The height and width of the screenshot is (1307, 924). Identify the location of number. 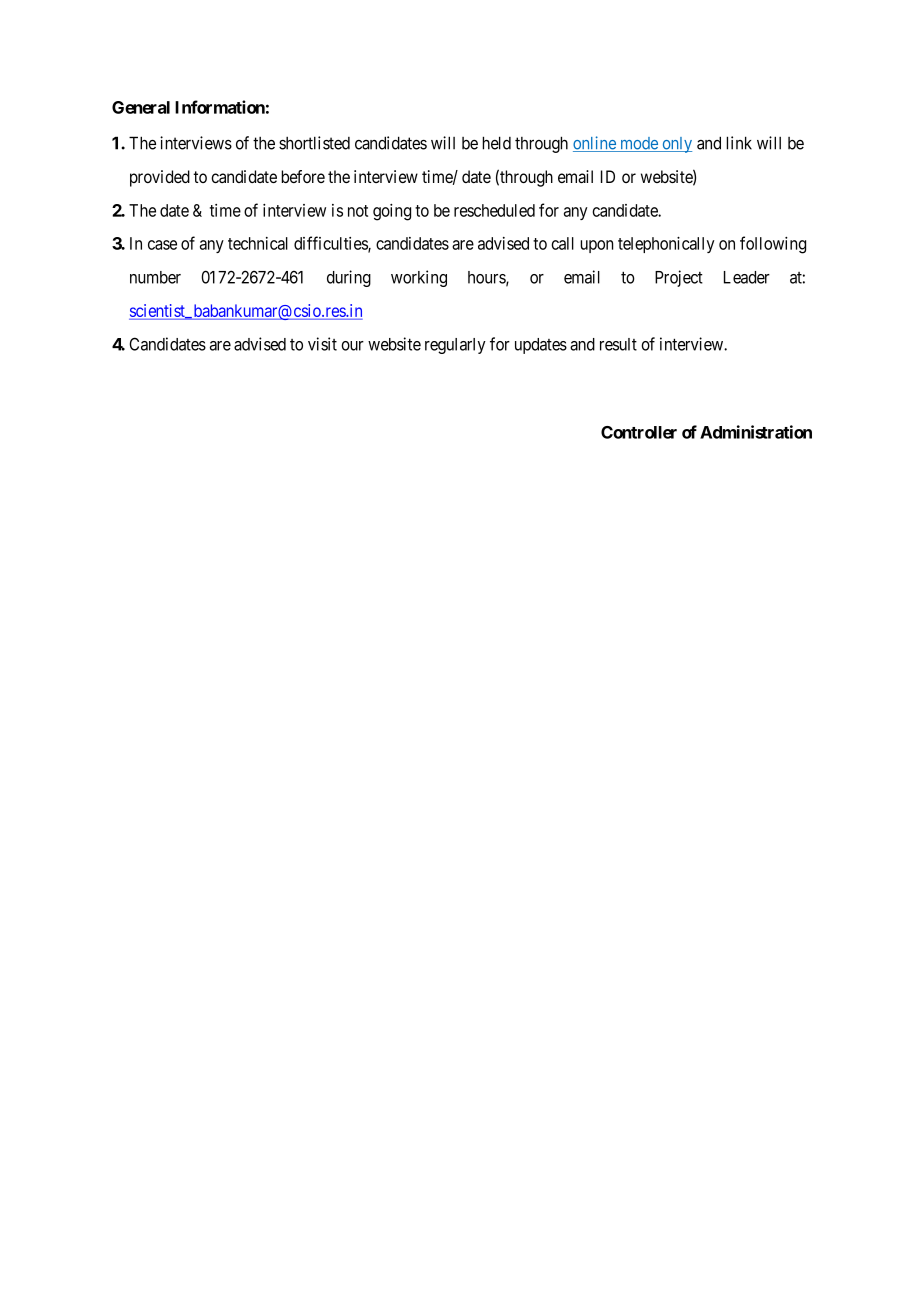
(155, 277).
